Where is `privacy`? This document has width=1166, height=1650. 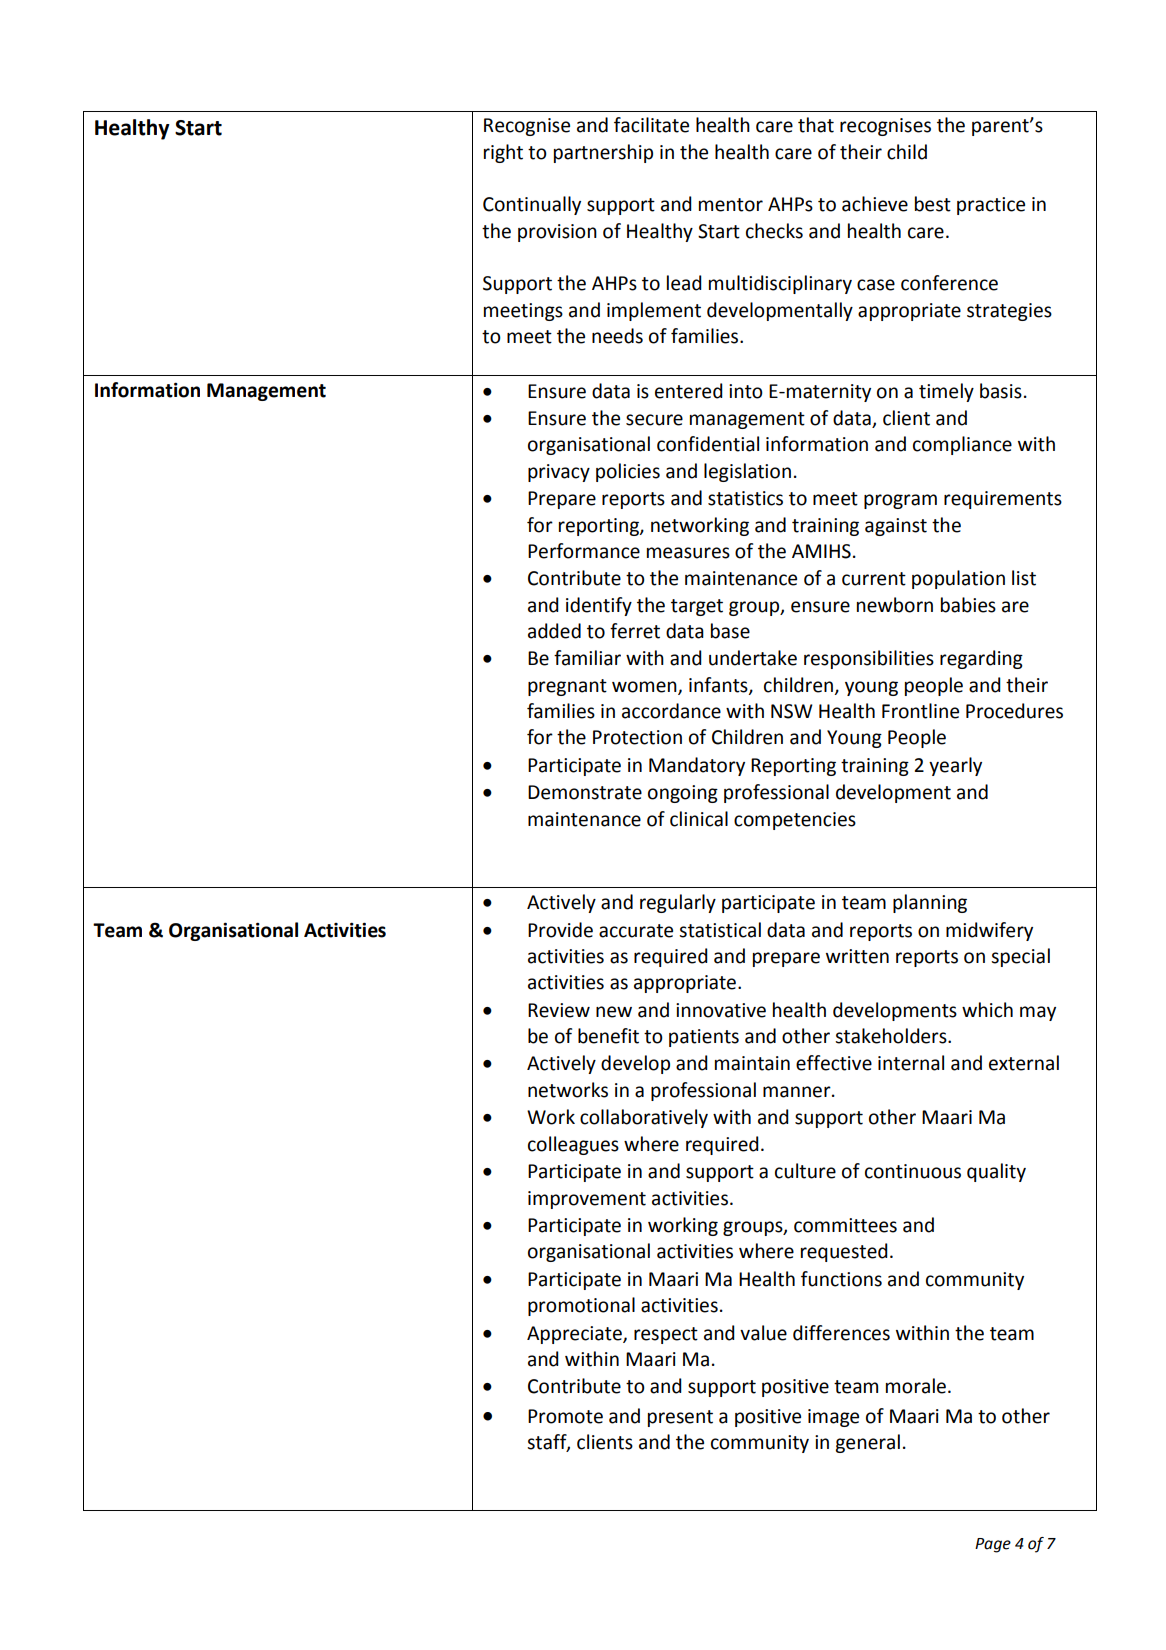 privacy is located at coordinates (559, 473).
